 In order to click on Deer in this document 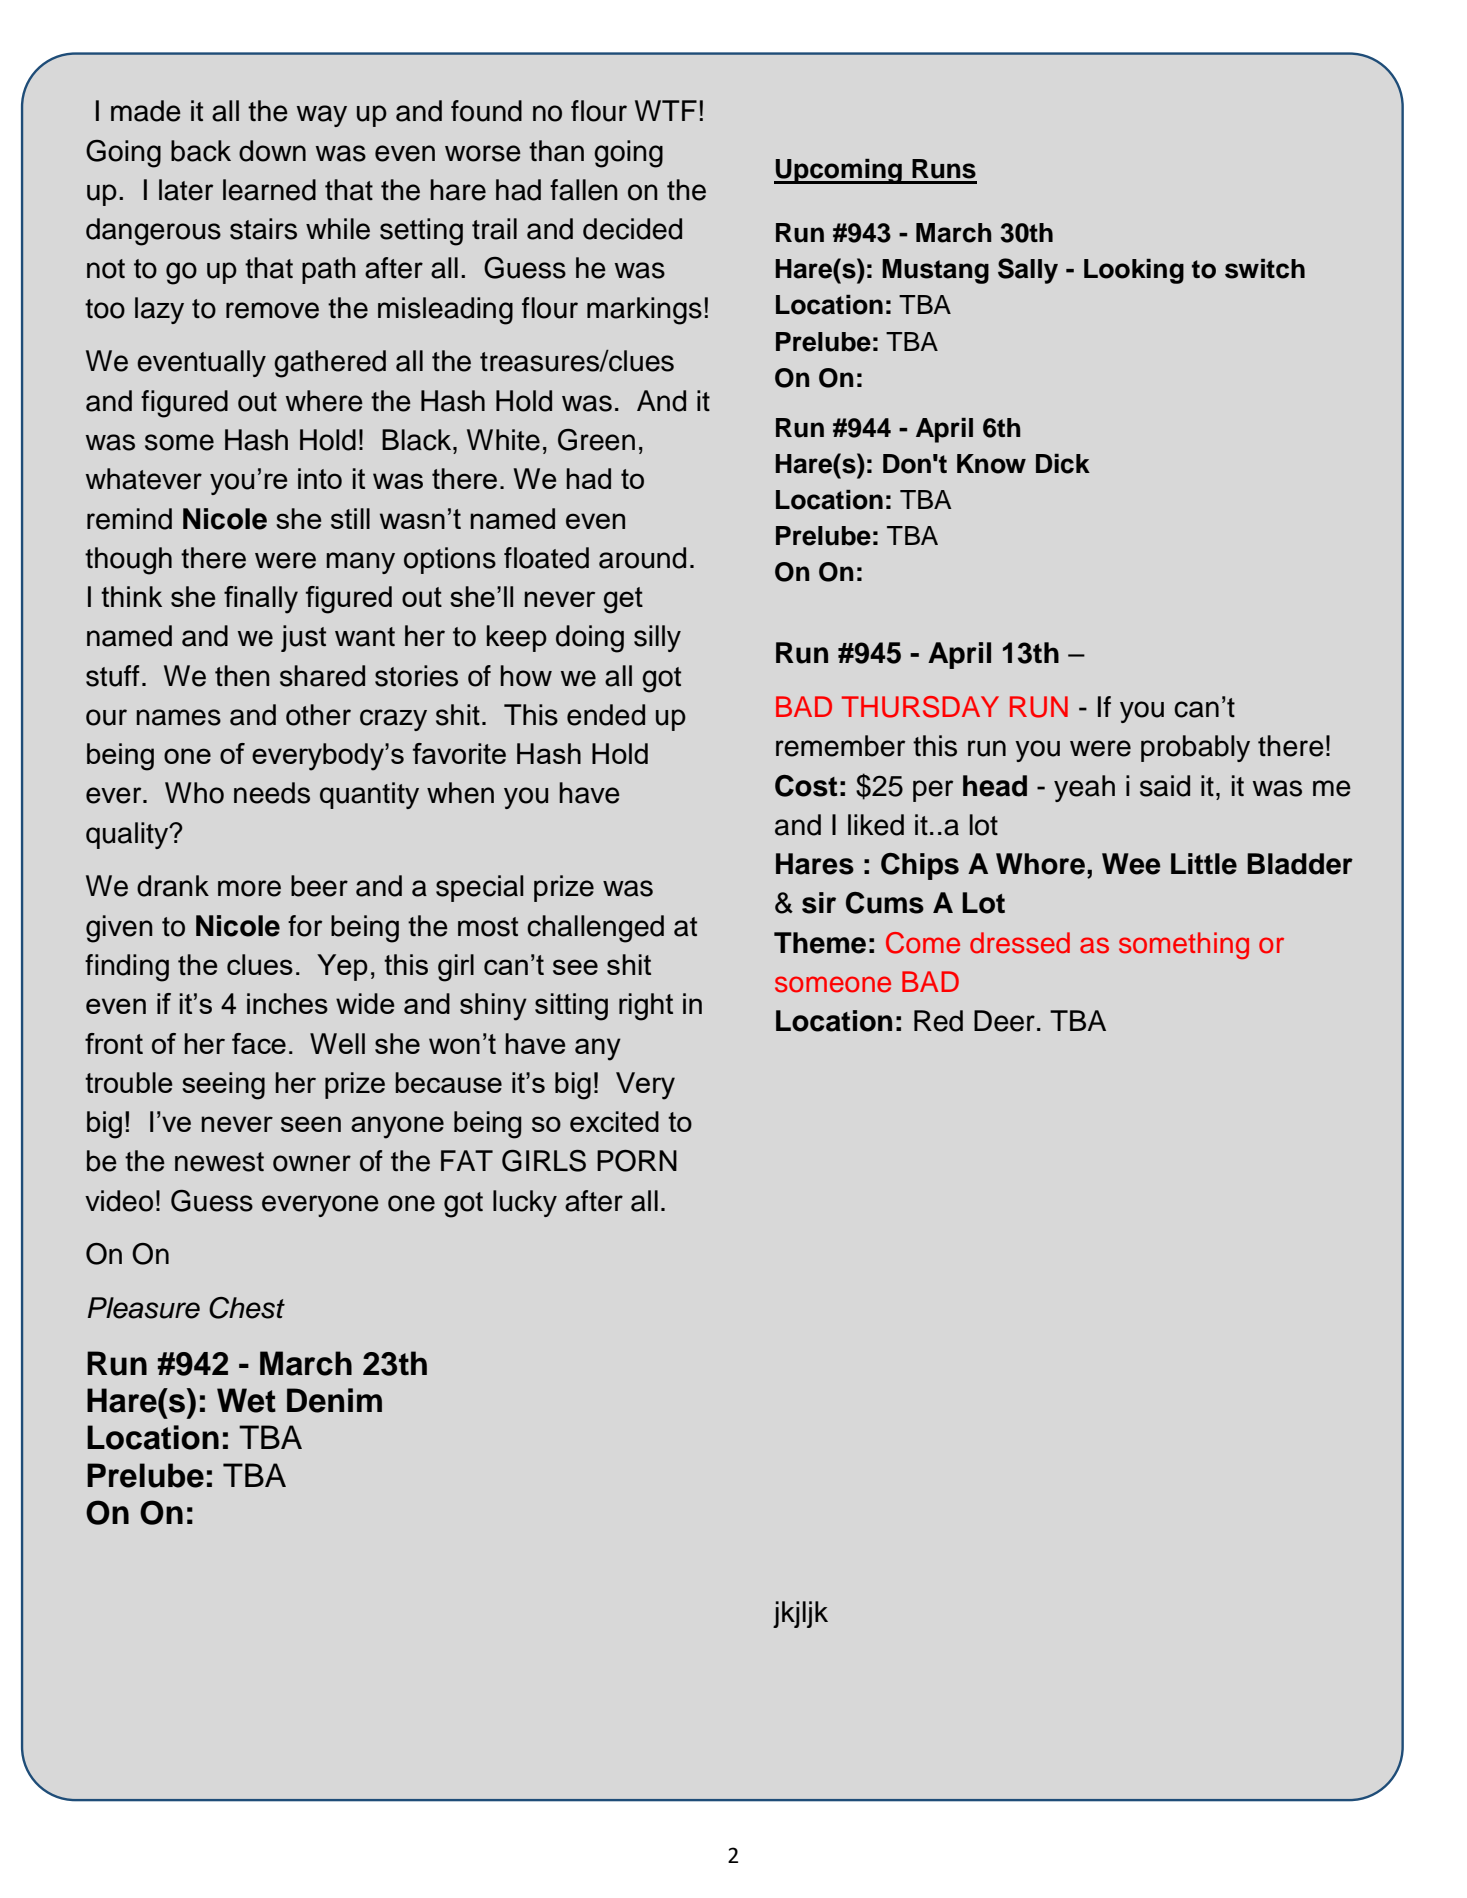, I will do `click(1004, 1021)`.
